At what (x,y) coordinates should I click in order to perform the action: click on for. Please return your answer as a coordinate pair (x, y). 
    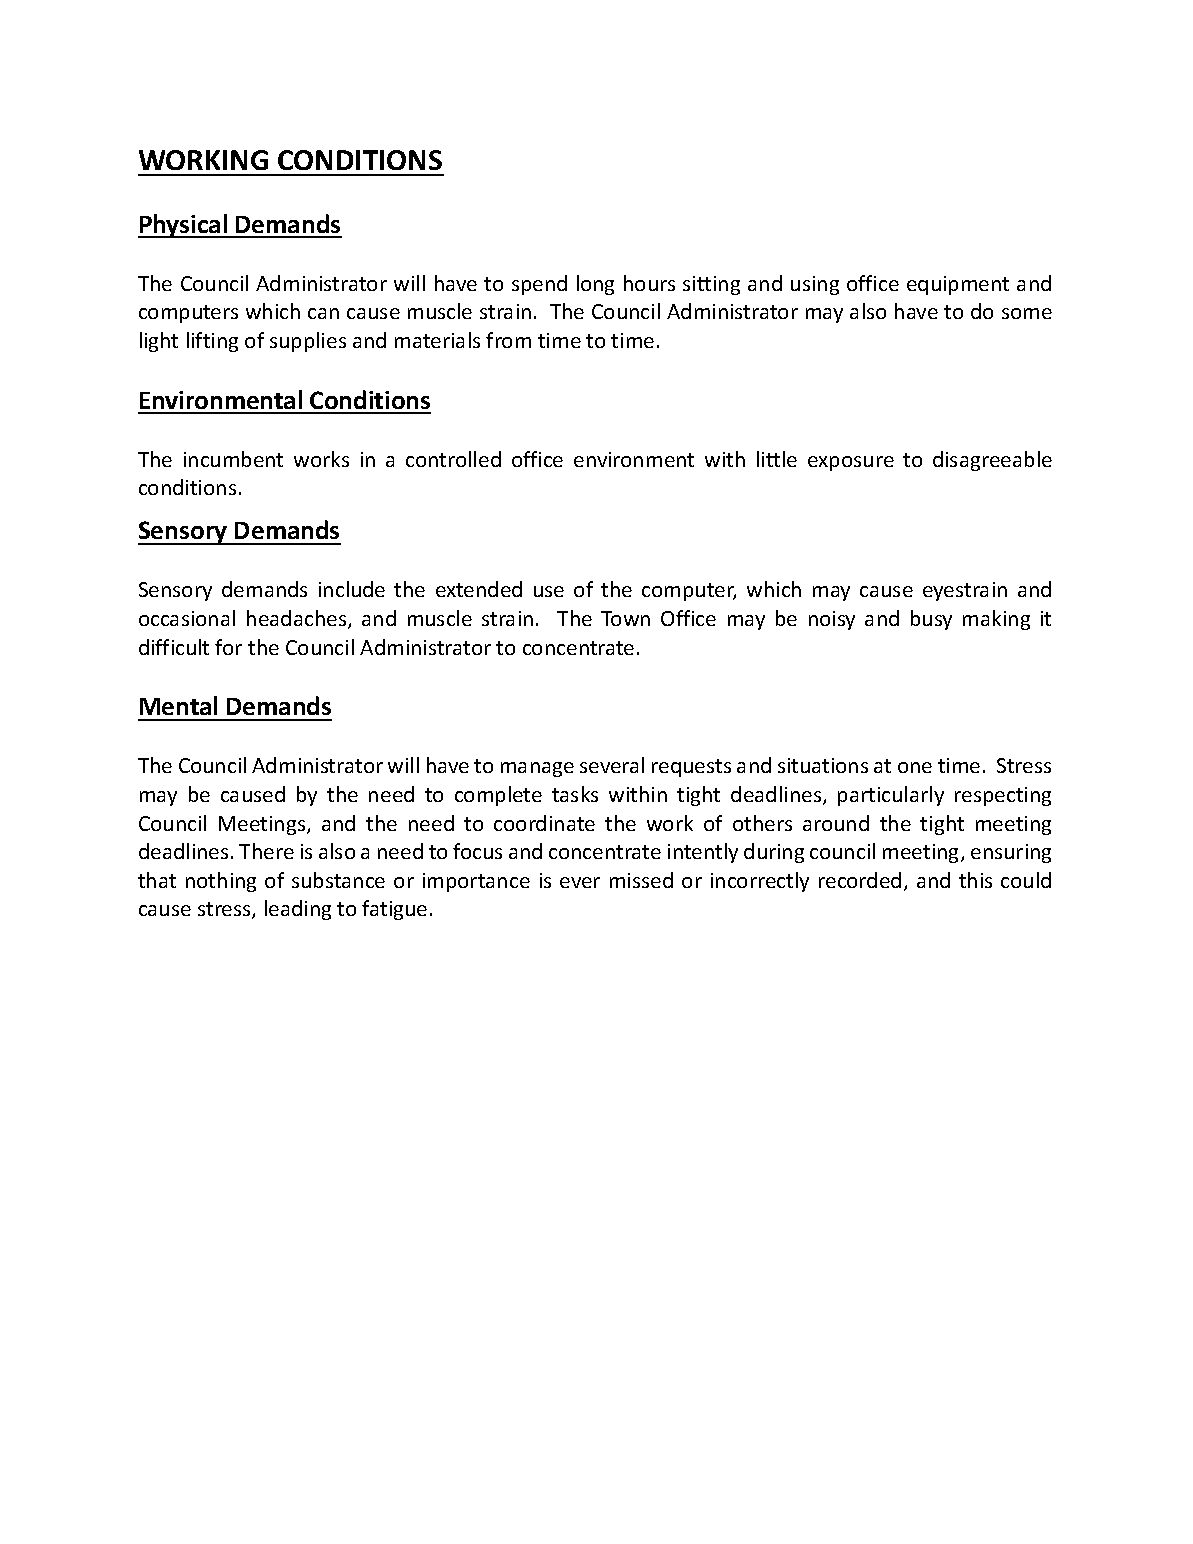
    Looking at the image, I should click on (228, 647).
